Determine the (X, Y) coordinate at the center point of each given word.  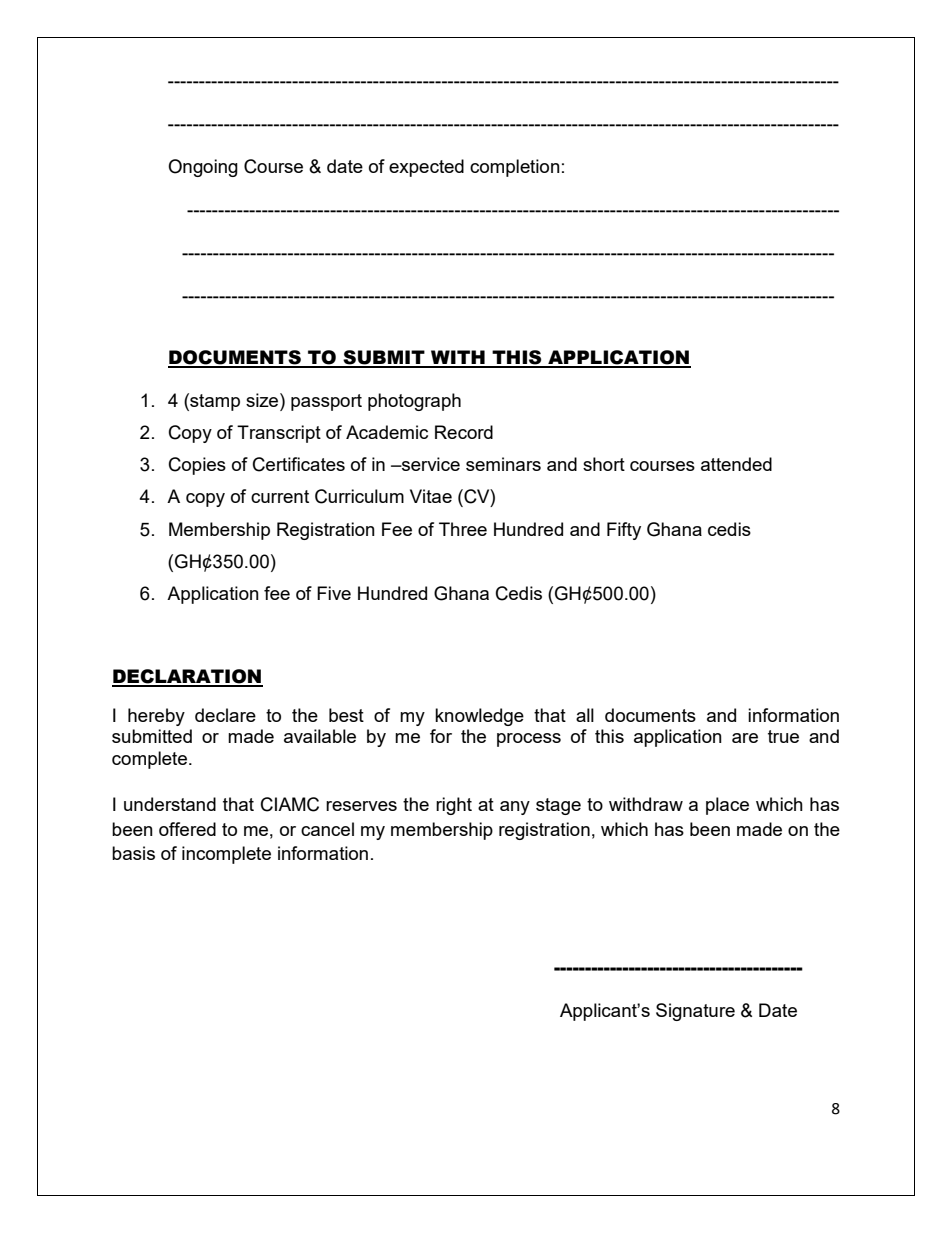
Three (463, 529)
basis (133, 853)
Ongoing (203, 168)
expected (426, 168)
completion (515, 168)
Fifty (624, 531)
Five (334, 593)
